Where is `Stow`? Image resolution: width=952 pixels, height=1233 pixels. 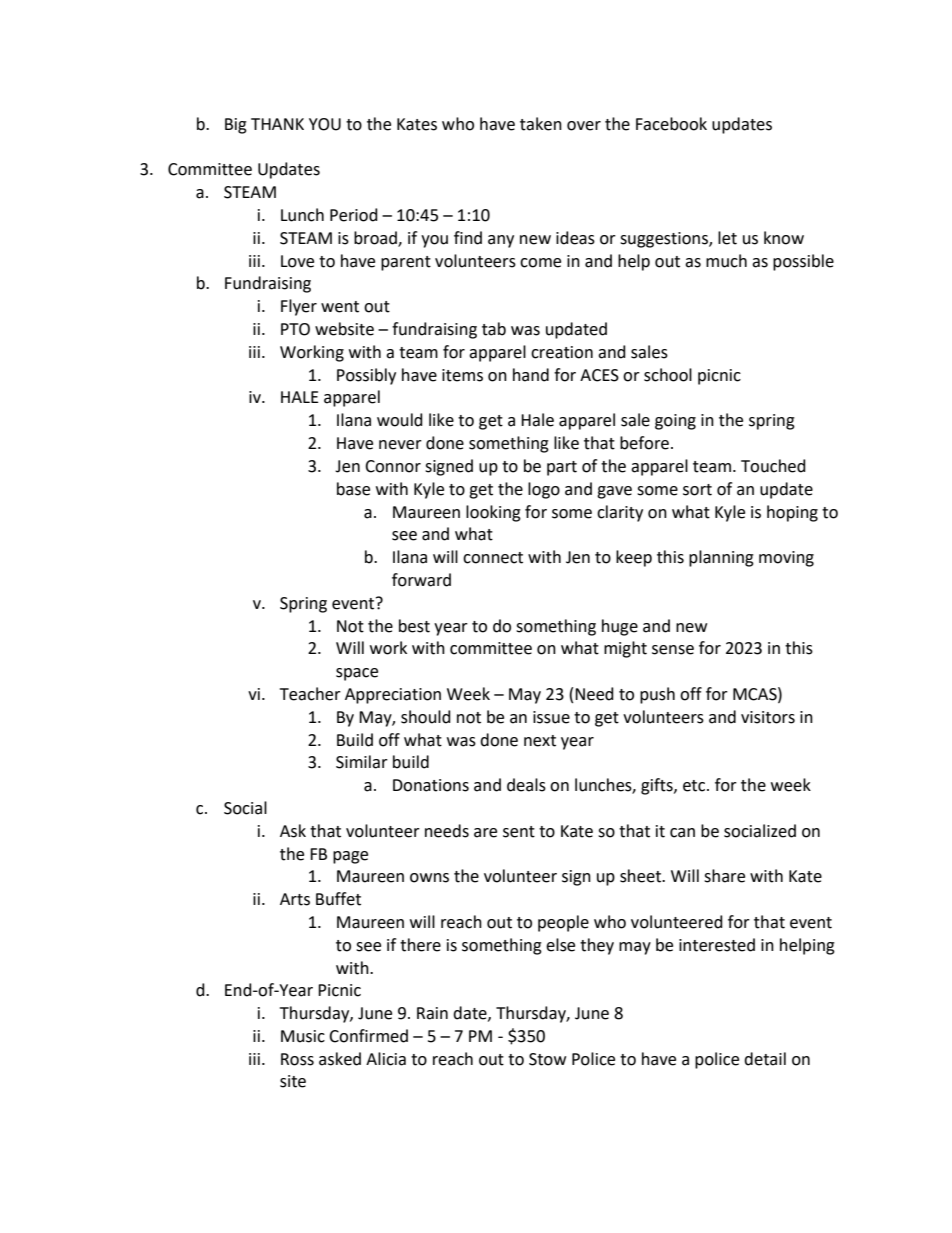
Stow is located at coordinates (547, 1059).
